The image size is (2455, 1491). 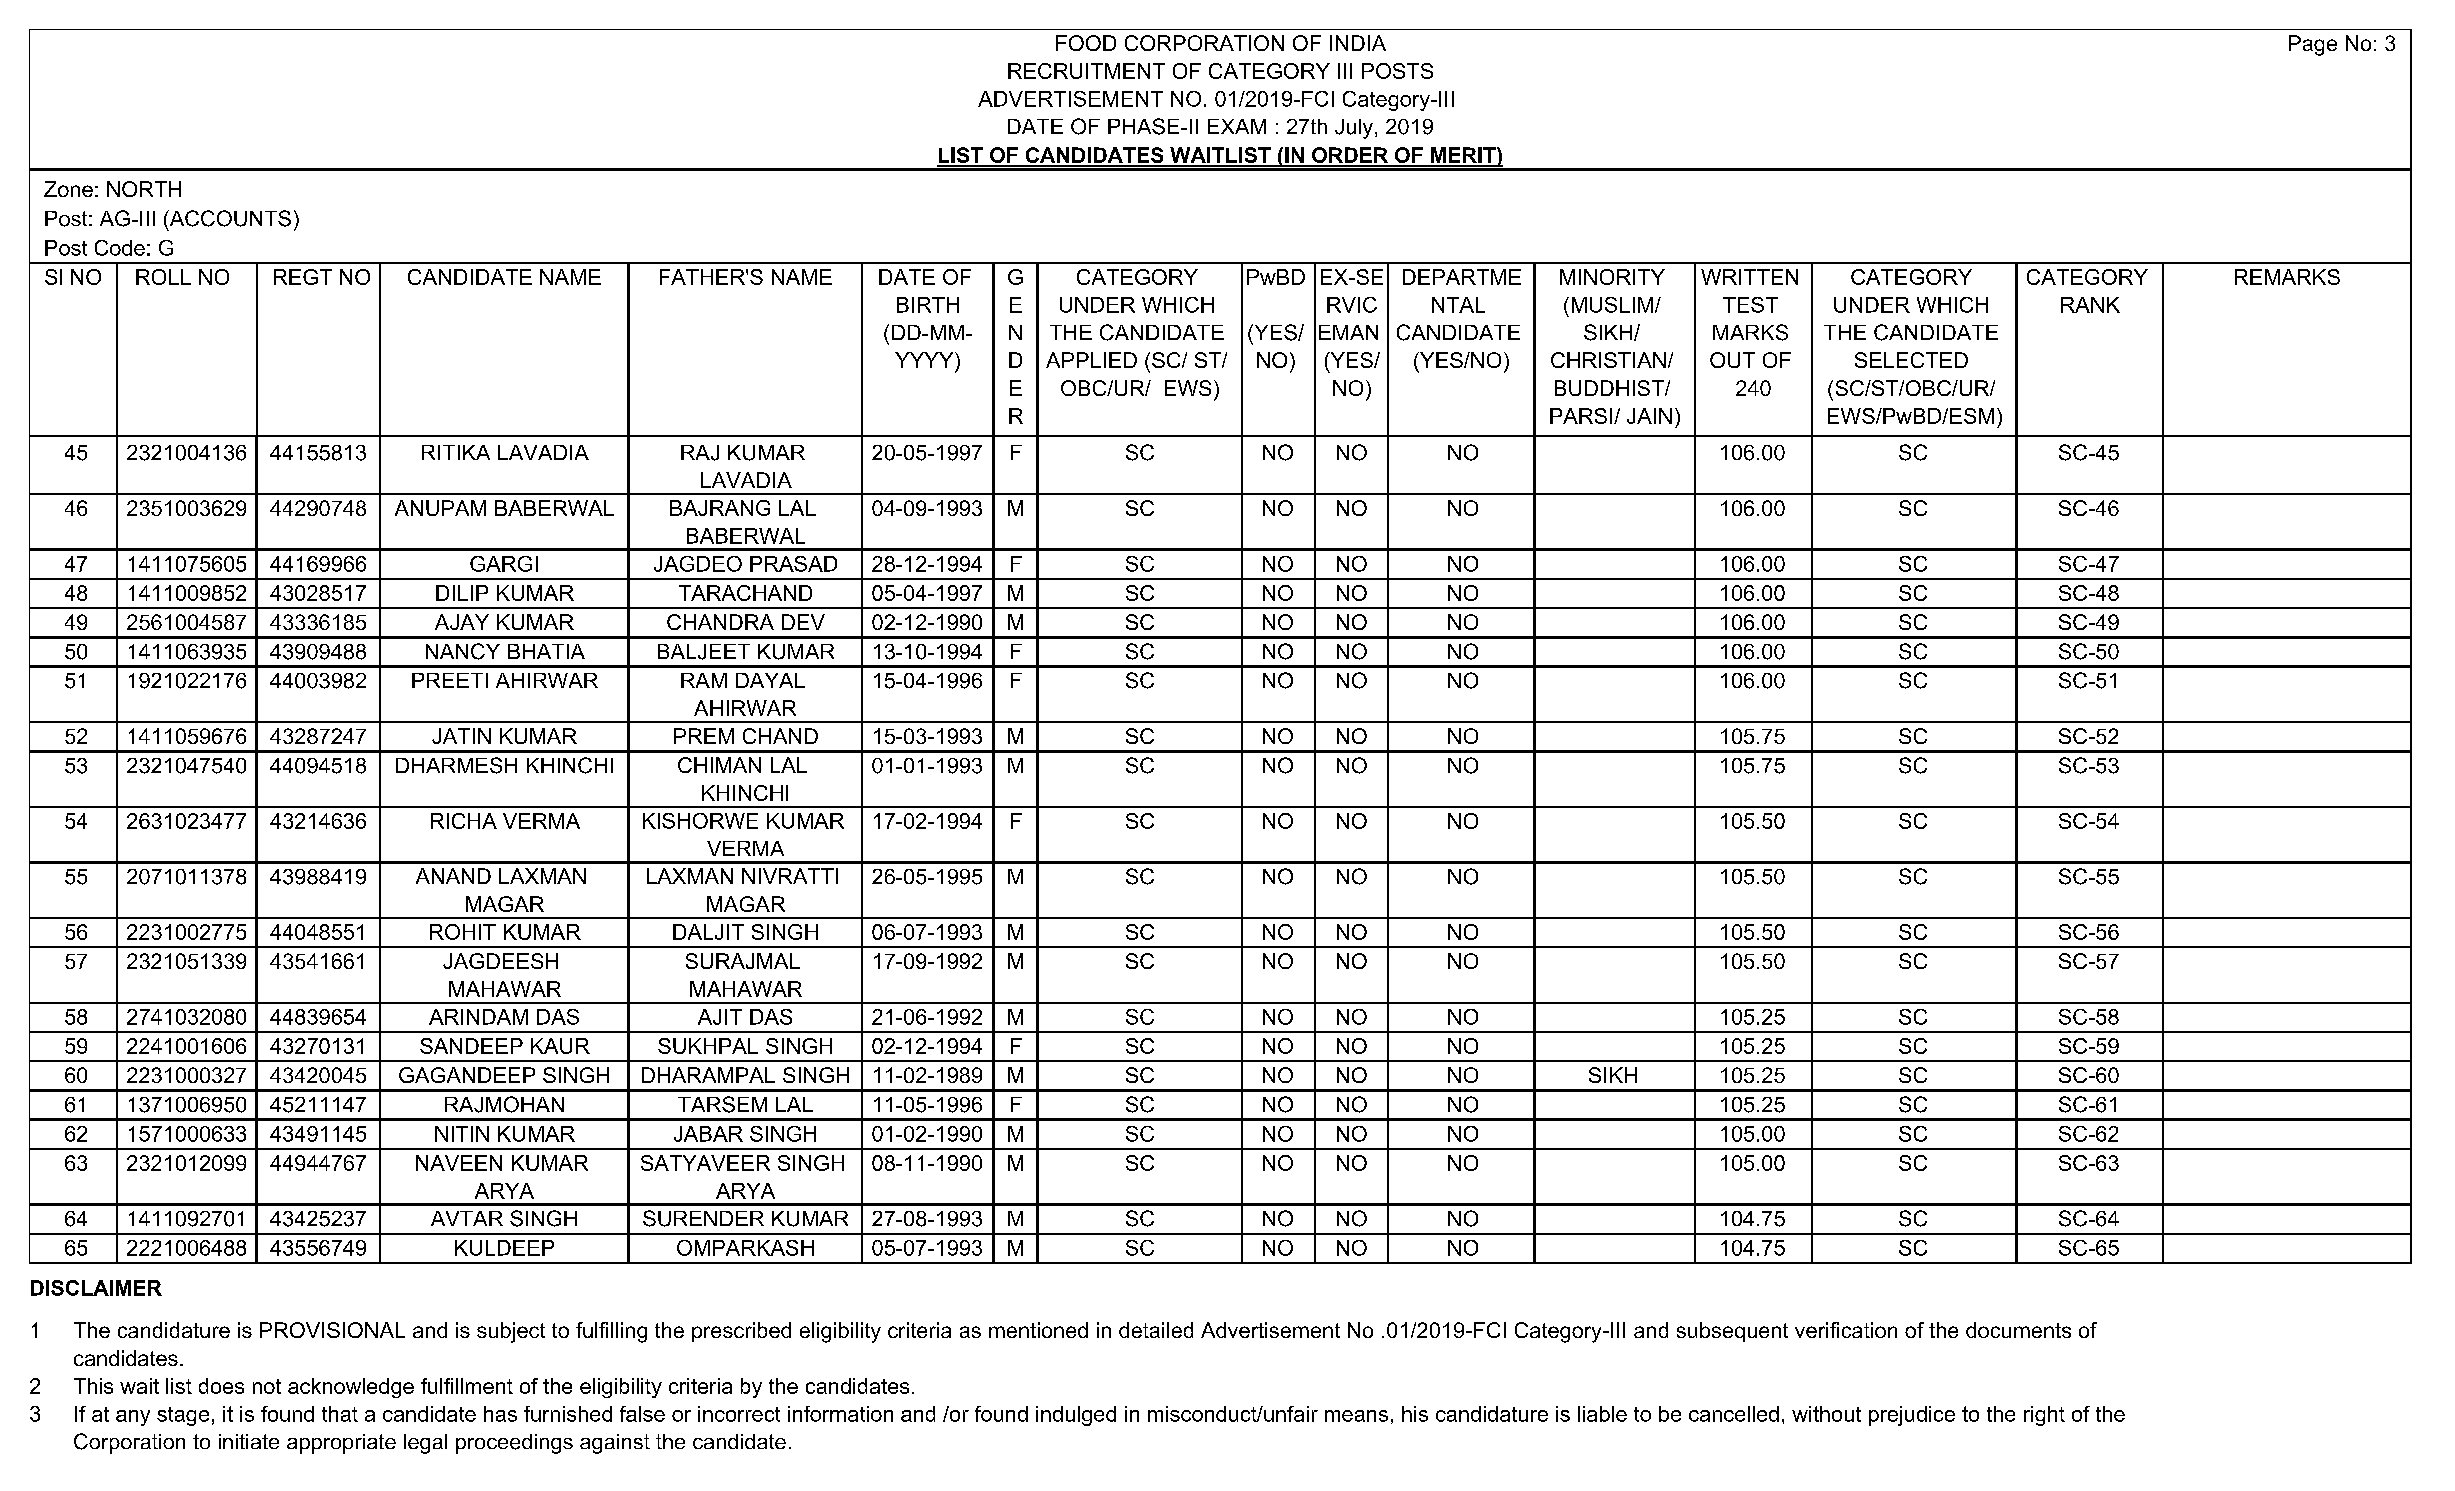 What do you see at coordinates (1091, 360) in the image?
I see `APPLIED` at bounding box center [1091, 360].
